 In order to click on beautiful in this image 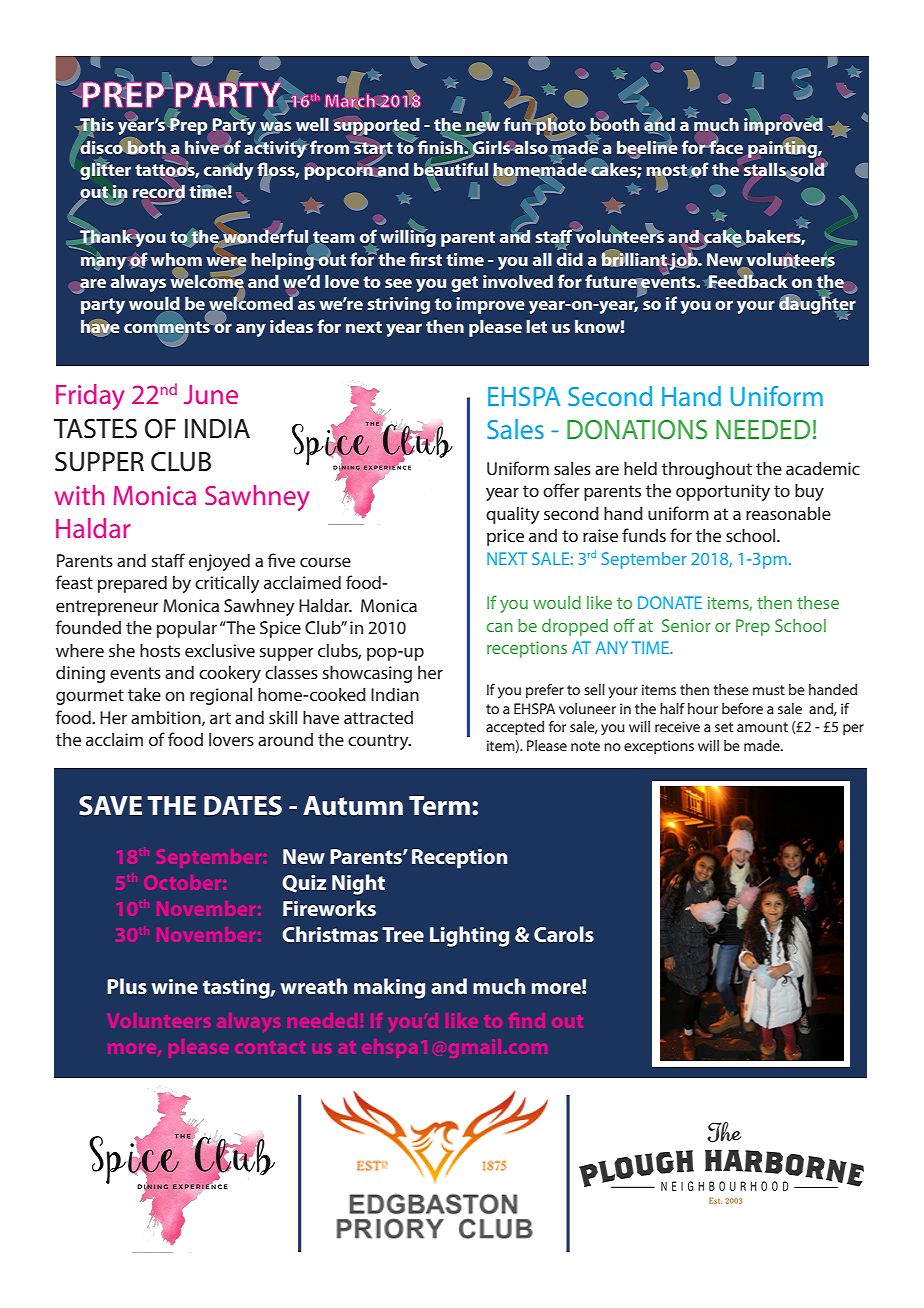, I will do `click(451, 169)`.
